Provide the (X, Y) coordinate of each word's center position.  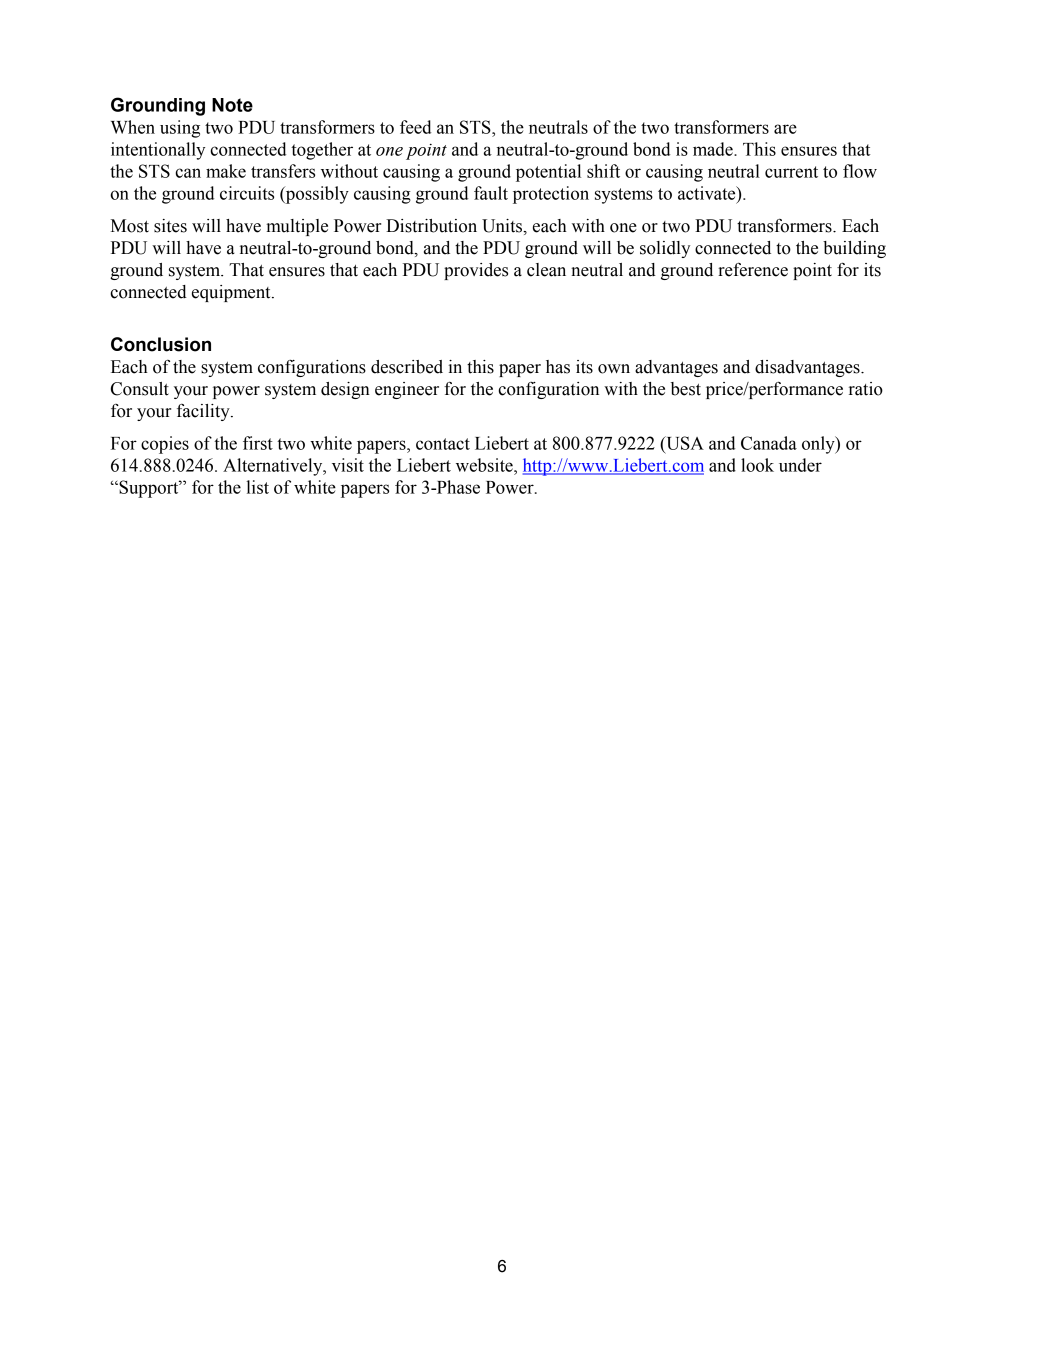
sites (170, 226)
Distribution (431, 226)
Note (232, 105)
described (407, 367)
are (785, 129)
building (854, 249)
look (757, 465)
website (485, 465)
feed (415, 127)
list (257, 487)
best (686, 389)
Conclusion (161, 344)
